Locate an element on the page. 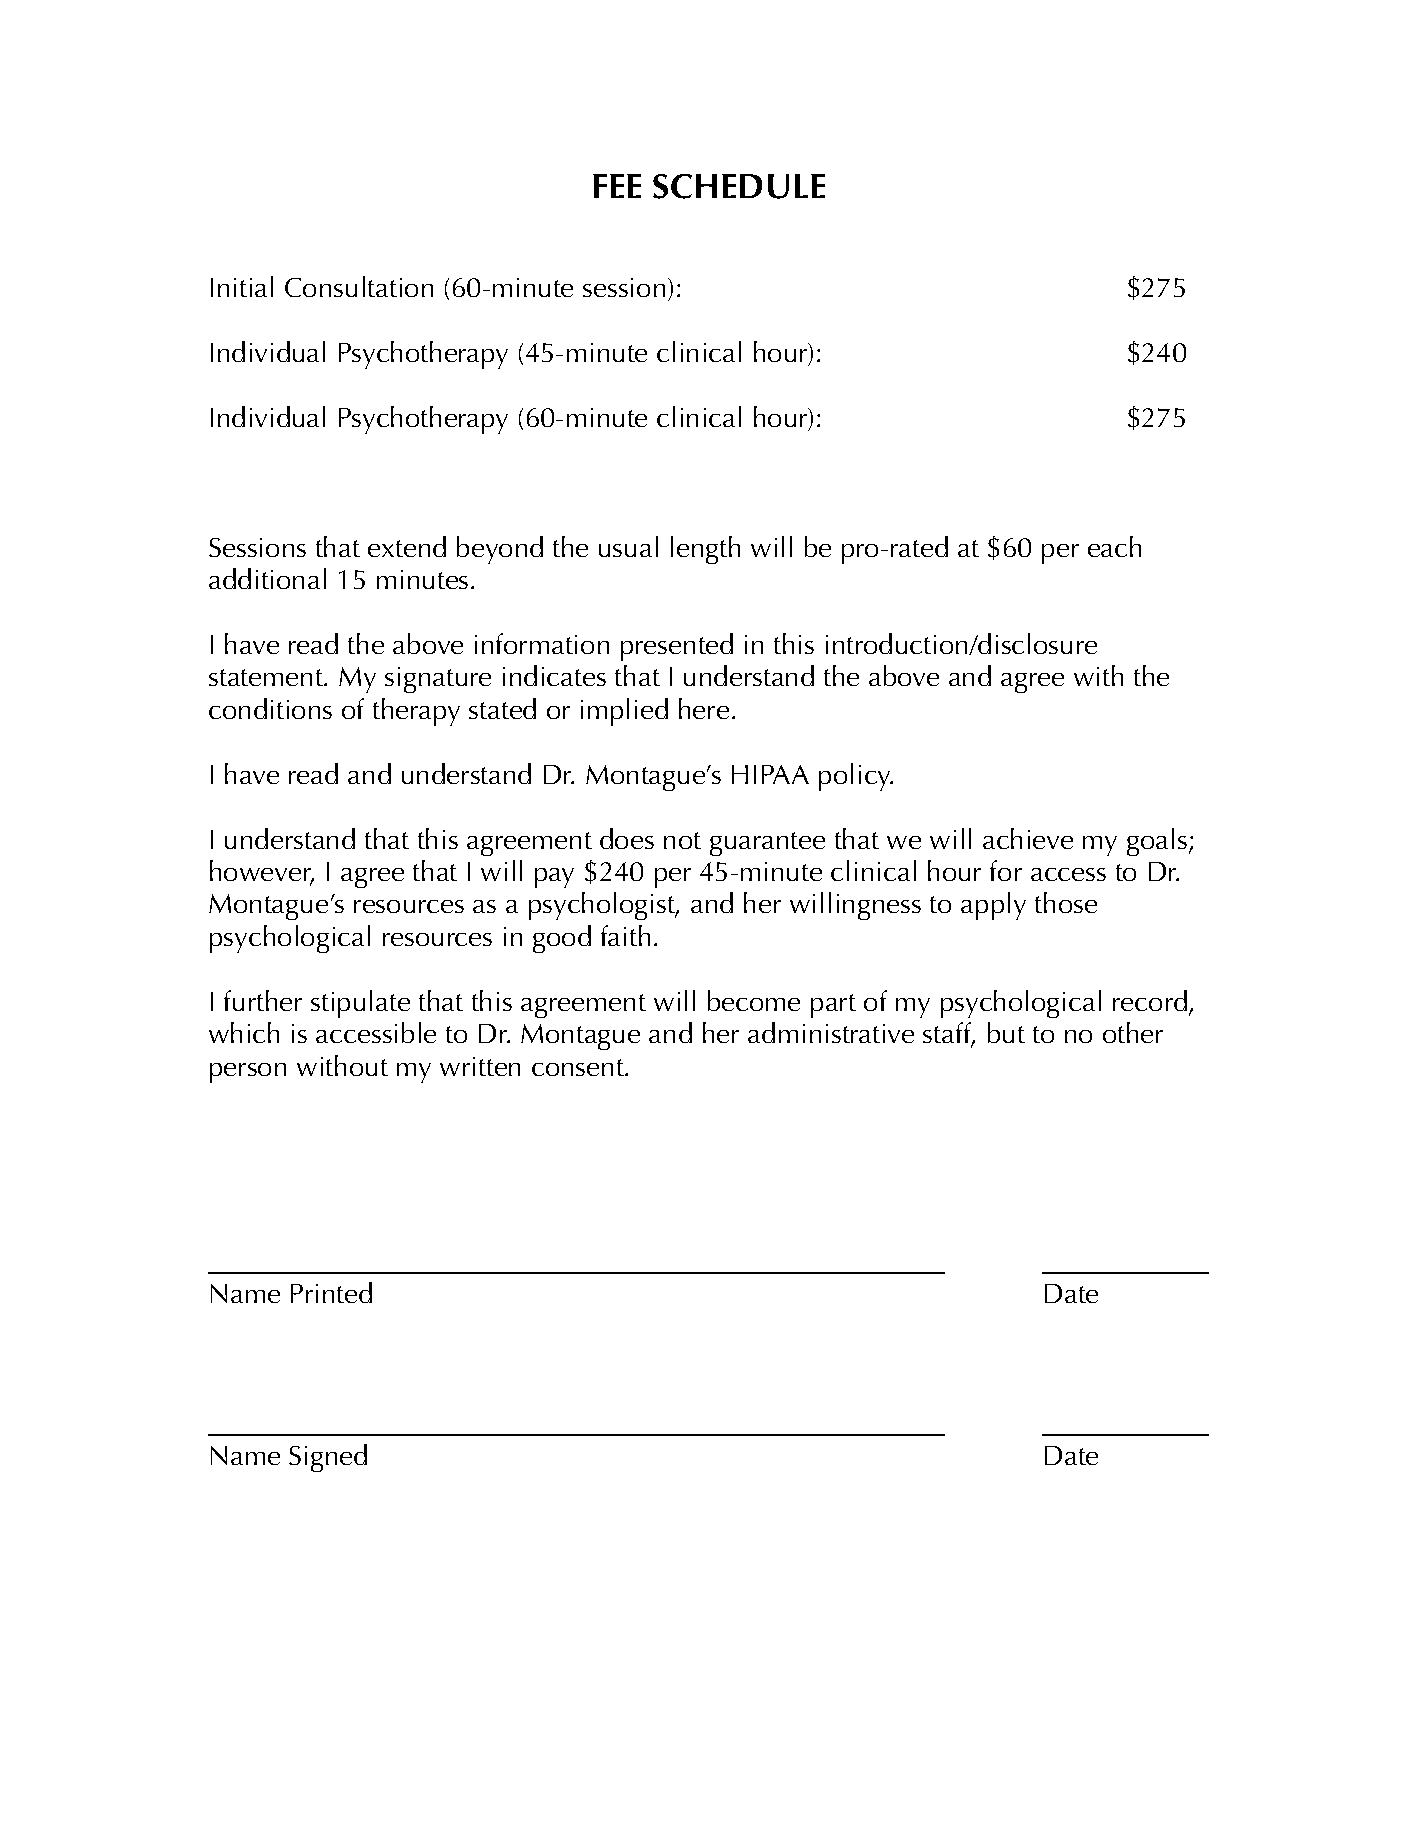 The image size is (1418, 1835). presented is located at coordinates (677, 647).
